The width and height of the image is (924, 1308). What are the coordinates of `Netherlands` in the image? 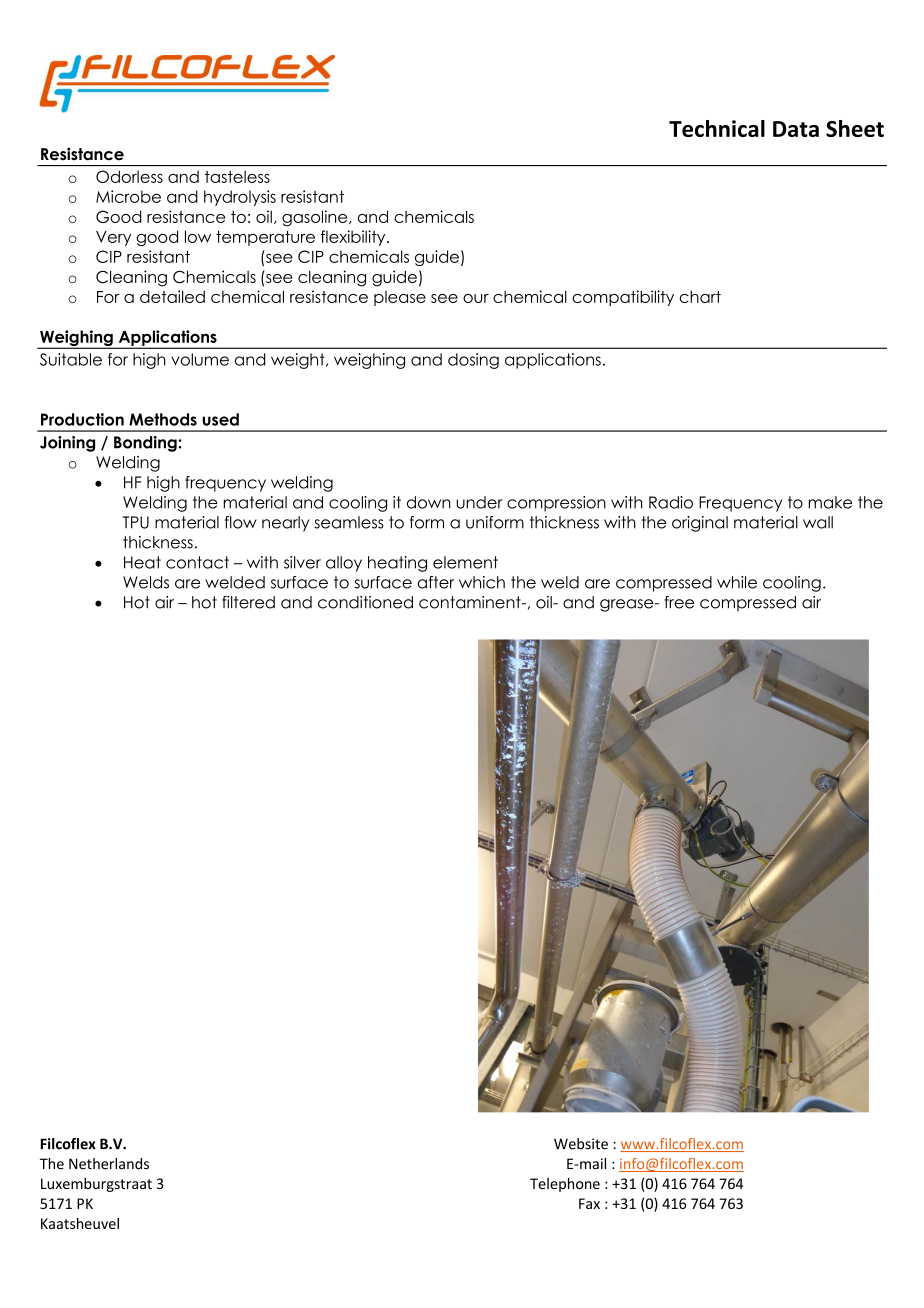 It's located at (109, 1164).
